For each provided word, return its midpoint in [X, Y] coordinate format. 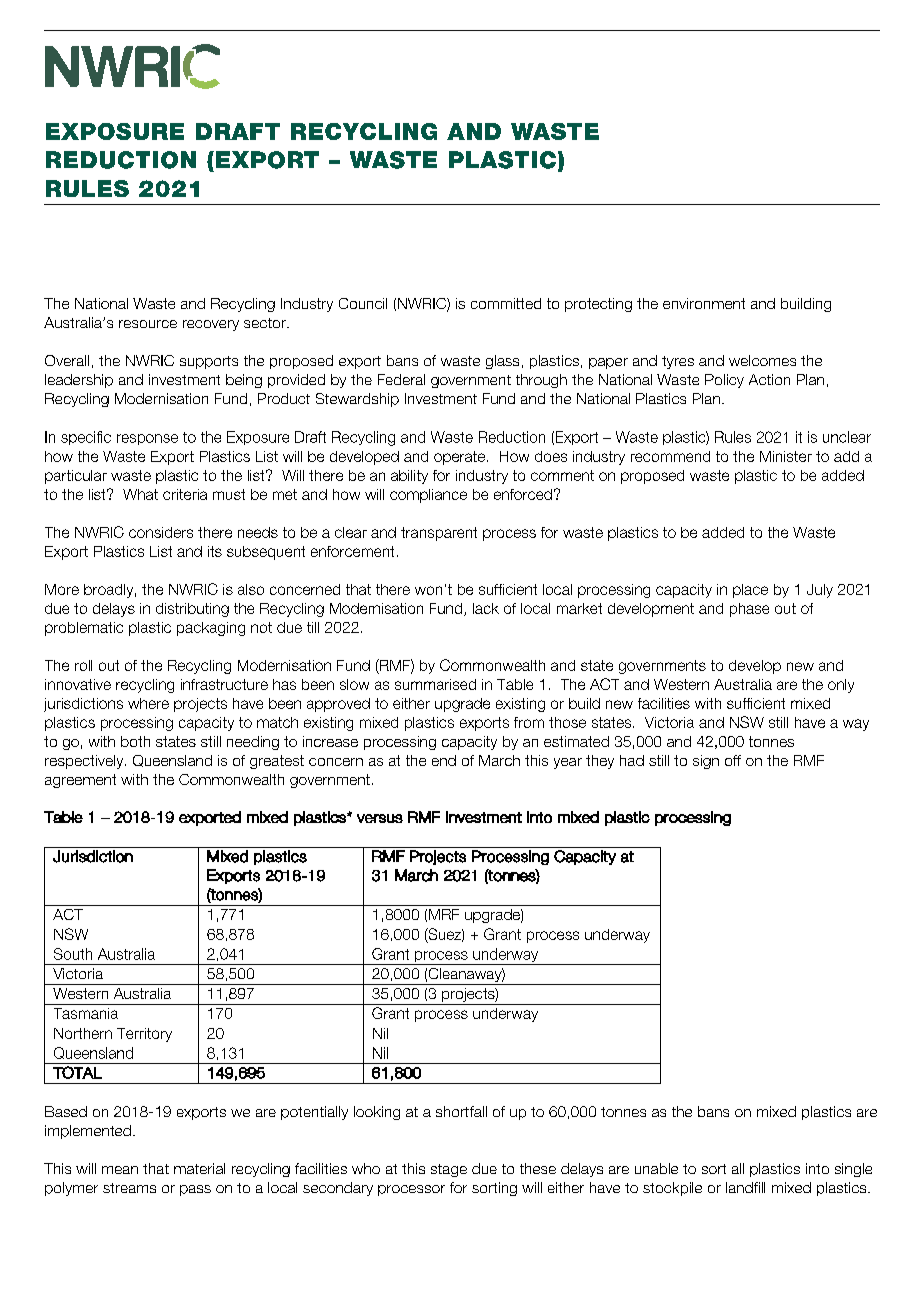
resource [148, 324]
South [73, 954]
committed [506, 303]
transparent [439, 534]
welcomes [762, 360]
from [529, 722]
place [750, 591]
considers [161, 532]
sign [706, 762]
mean [120, 1170]
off [733, 760]
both [135, 741]
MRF [444, 914]
